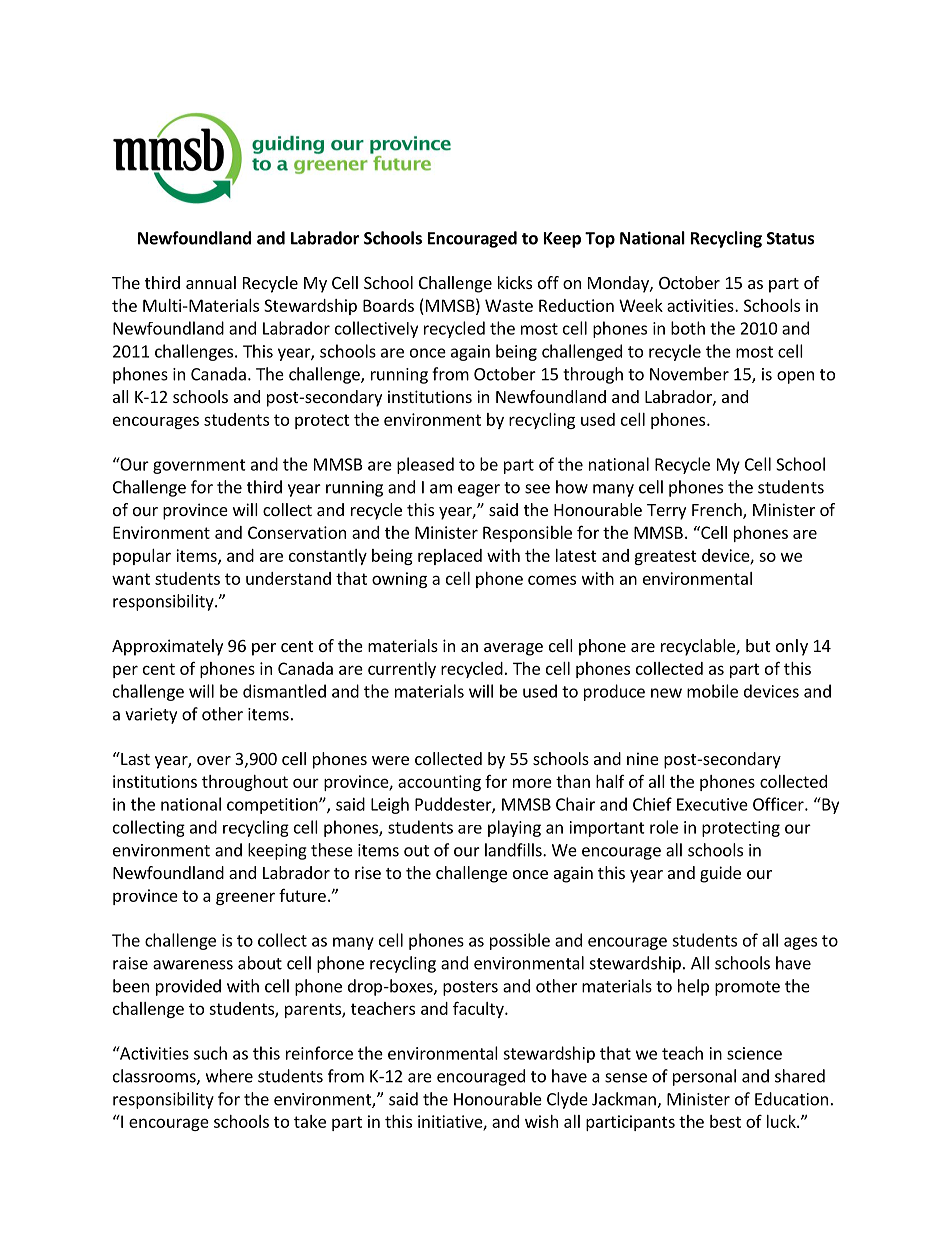 This screenshot has height=1233, width=952. I want to click on landfills, so click(514, 850).
